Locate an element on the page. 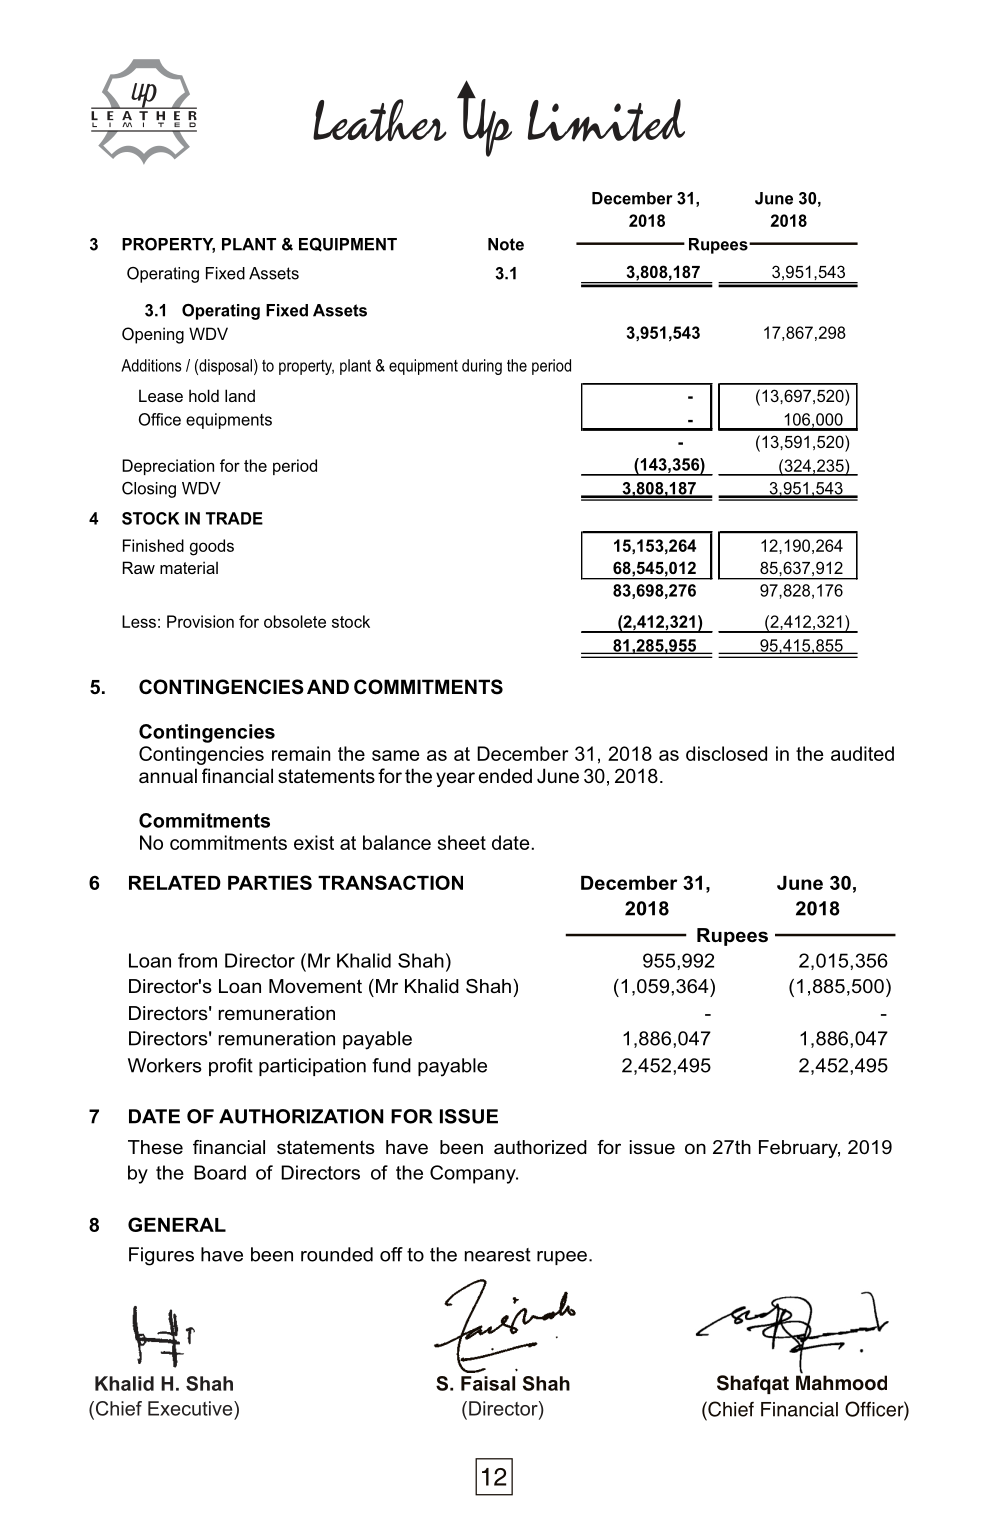 Image resolution: width=985 pixels, height=1522 pixels. during is located at coordinates (482, 367).
